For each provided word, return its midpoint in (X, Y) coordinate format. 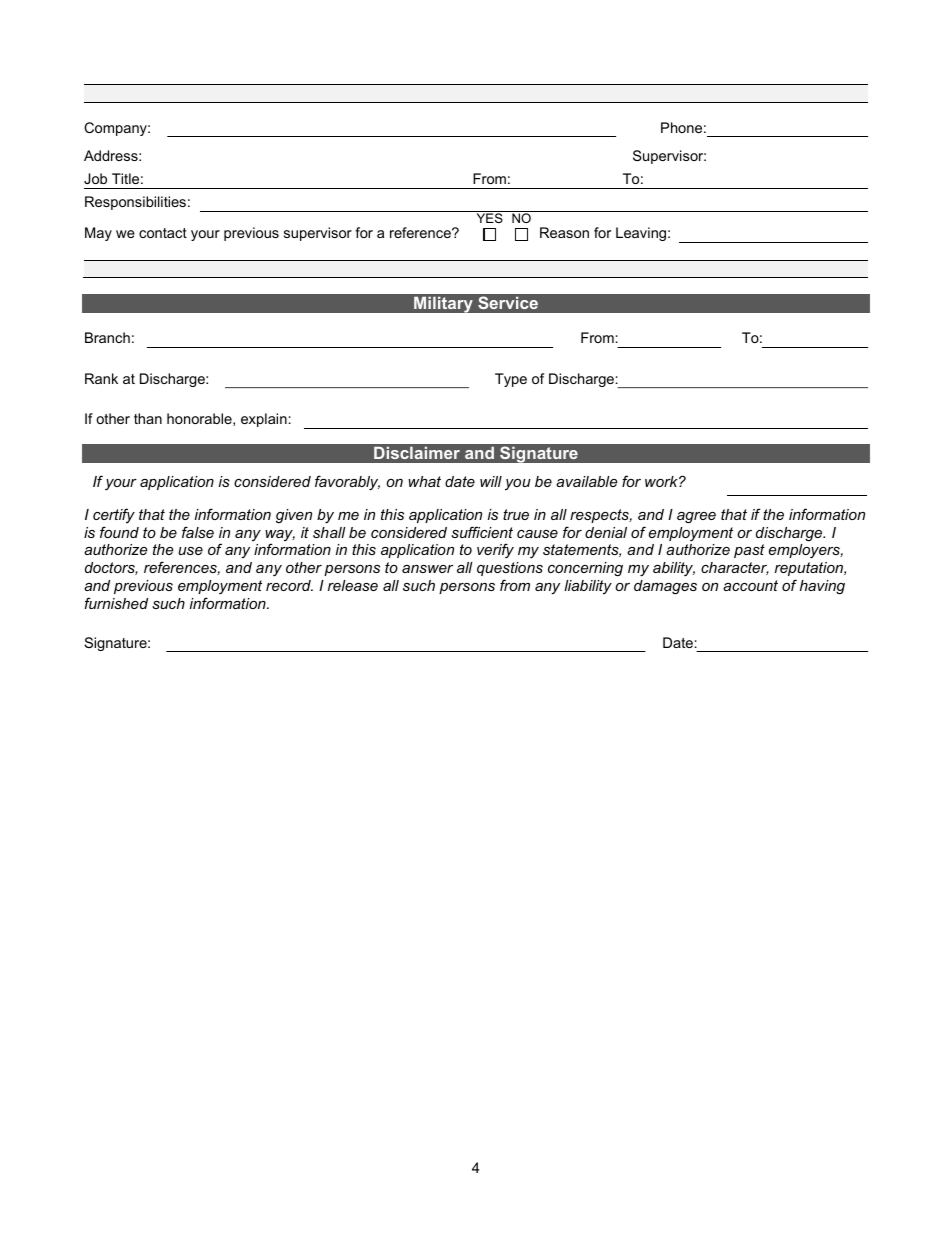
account (750, 585)
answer (427, 569)
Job (95, 178)
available (586, 481)
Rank (101, 378)
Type (511, 380)
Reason (564, 232)
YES (490, 218)
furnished (116, 603)
